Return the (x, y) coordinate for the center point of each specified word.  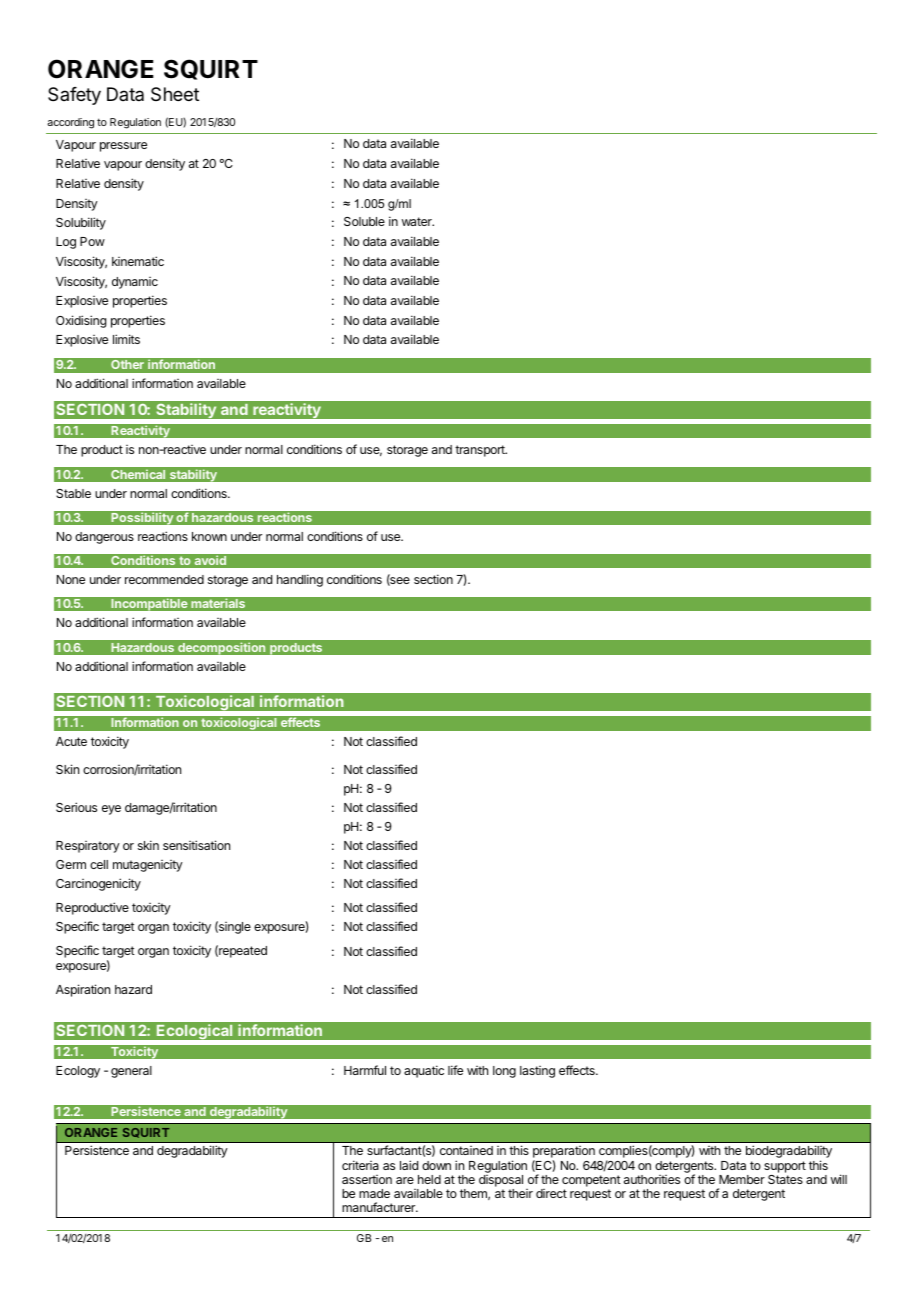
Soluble (364, 221)
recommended (164, 579)
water (418, 221)
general (131, 1072)
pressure (123, 147)
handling (300, 580)
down (436, 1165)
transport (481, 451)
